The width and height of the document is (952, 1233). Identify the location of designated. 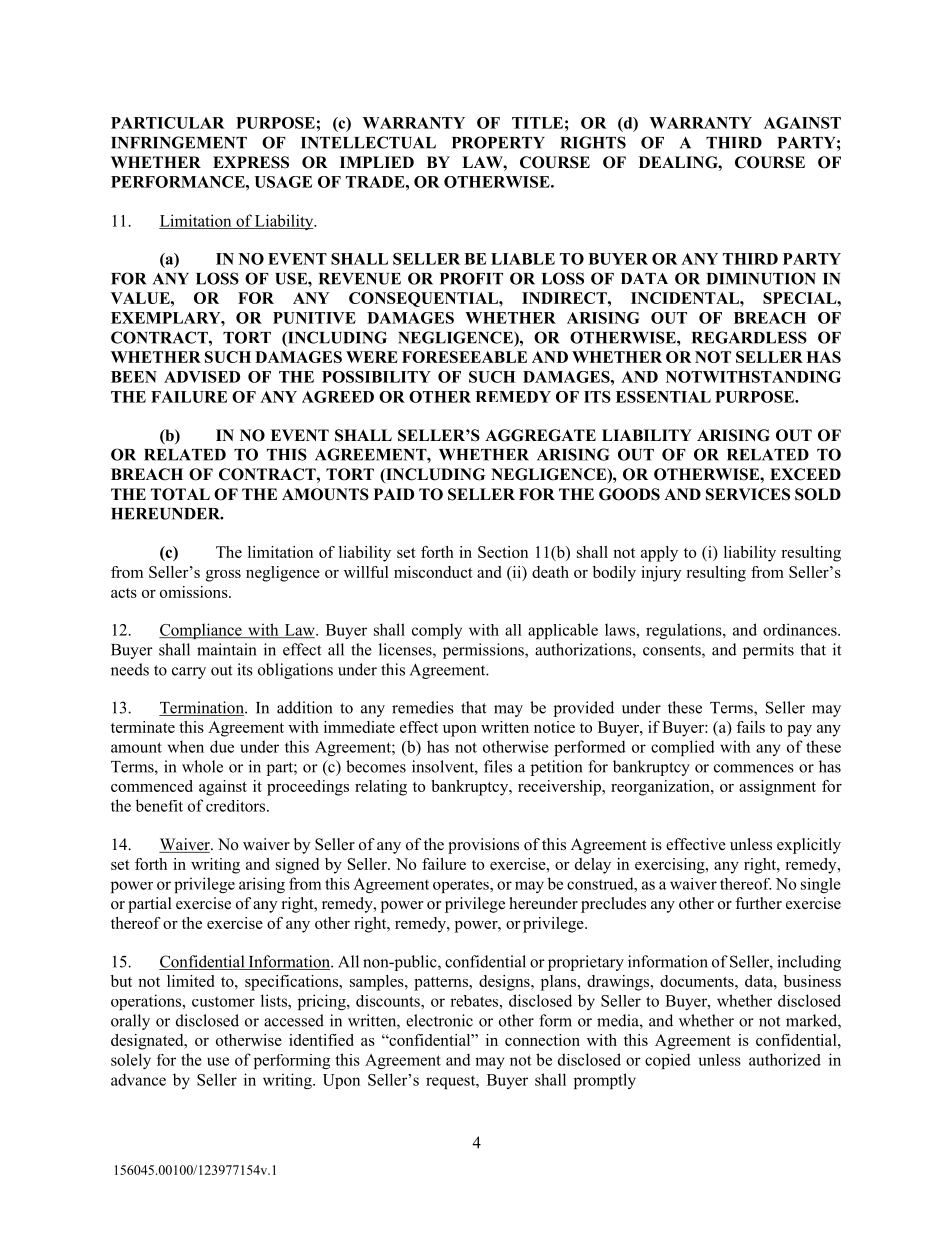
(148, 1042).
